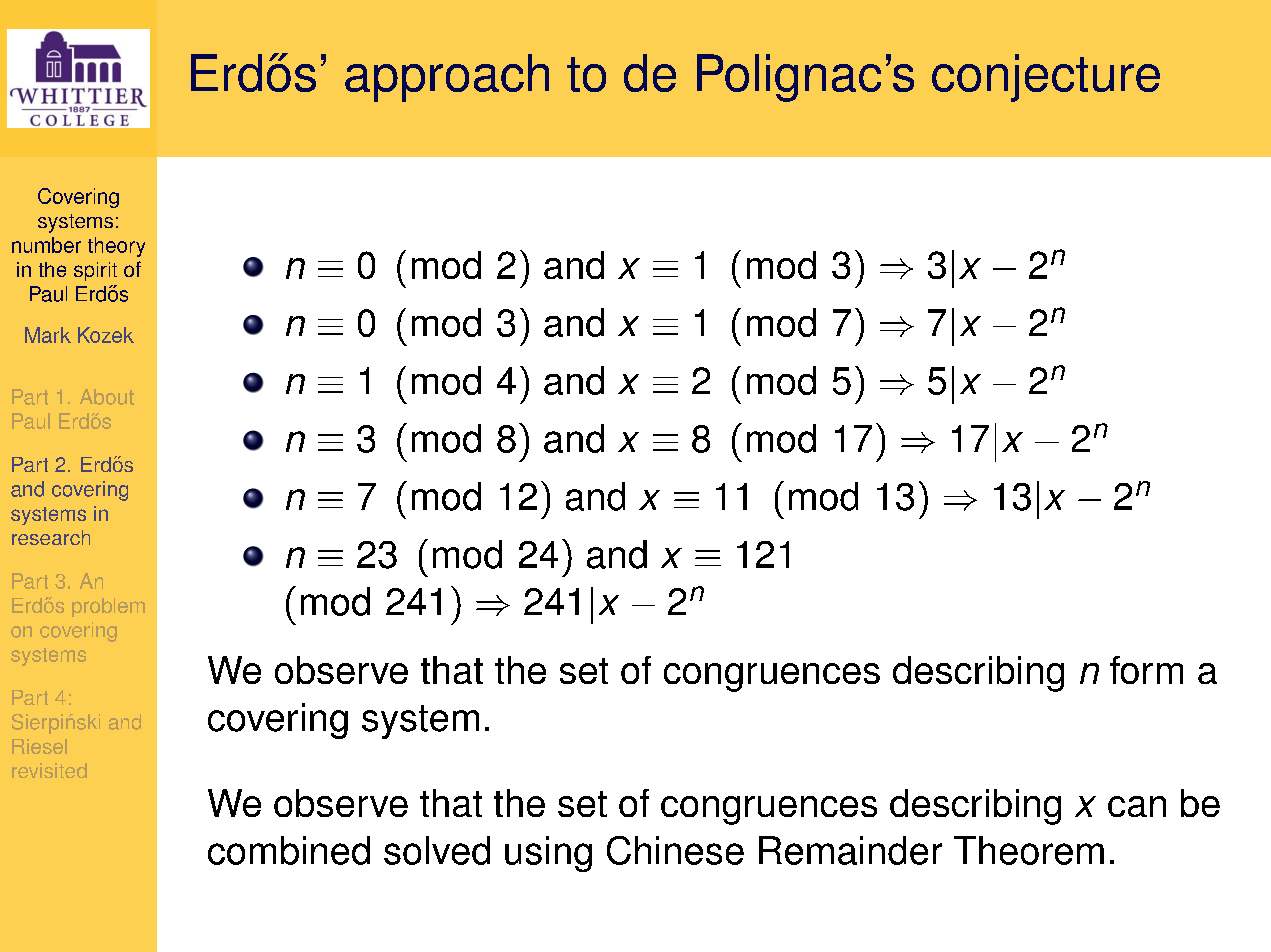 The width and height of the document is (1271, 952). I want to click on research, so click(51, 537).
